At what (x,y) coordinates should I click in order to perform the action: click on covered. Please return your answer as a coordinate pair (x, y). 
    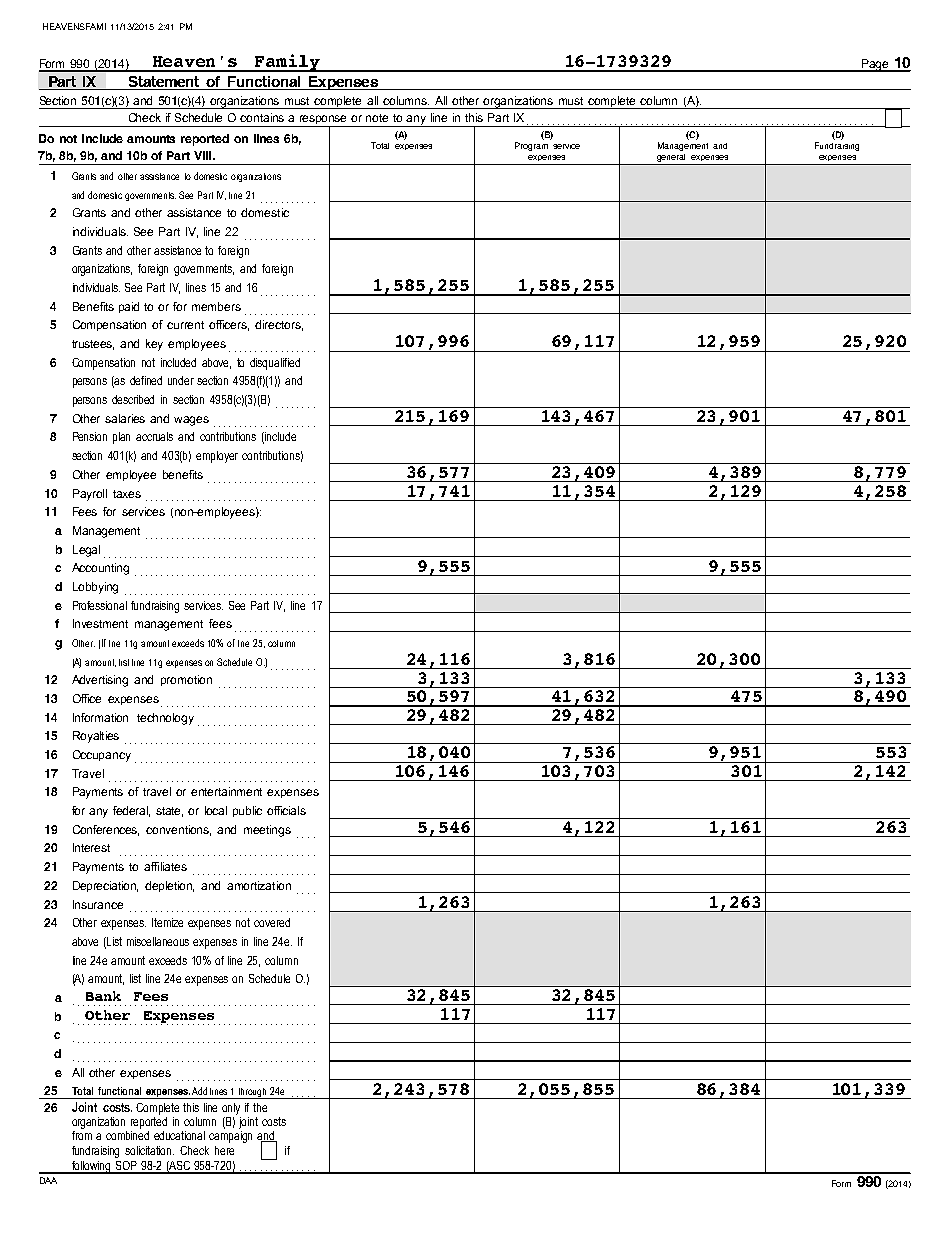
    Looking at the image, I should click on (272, 922).
